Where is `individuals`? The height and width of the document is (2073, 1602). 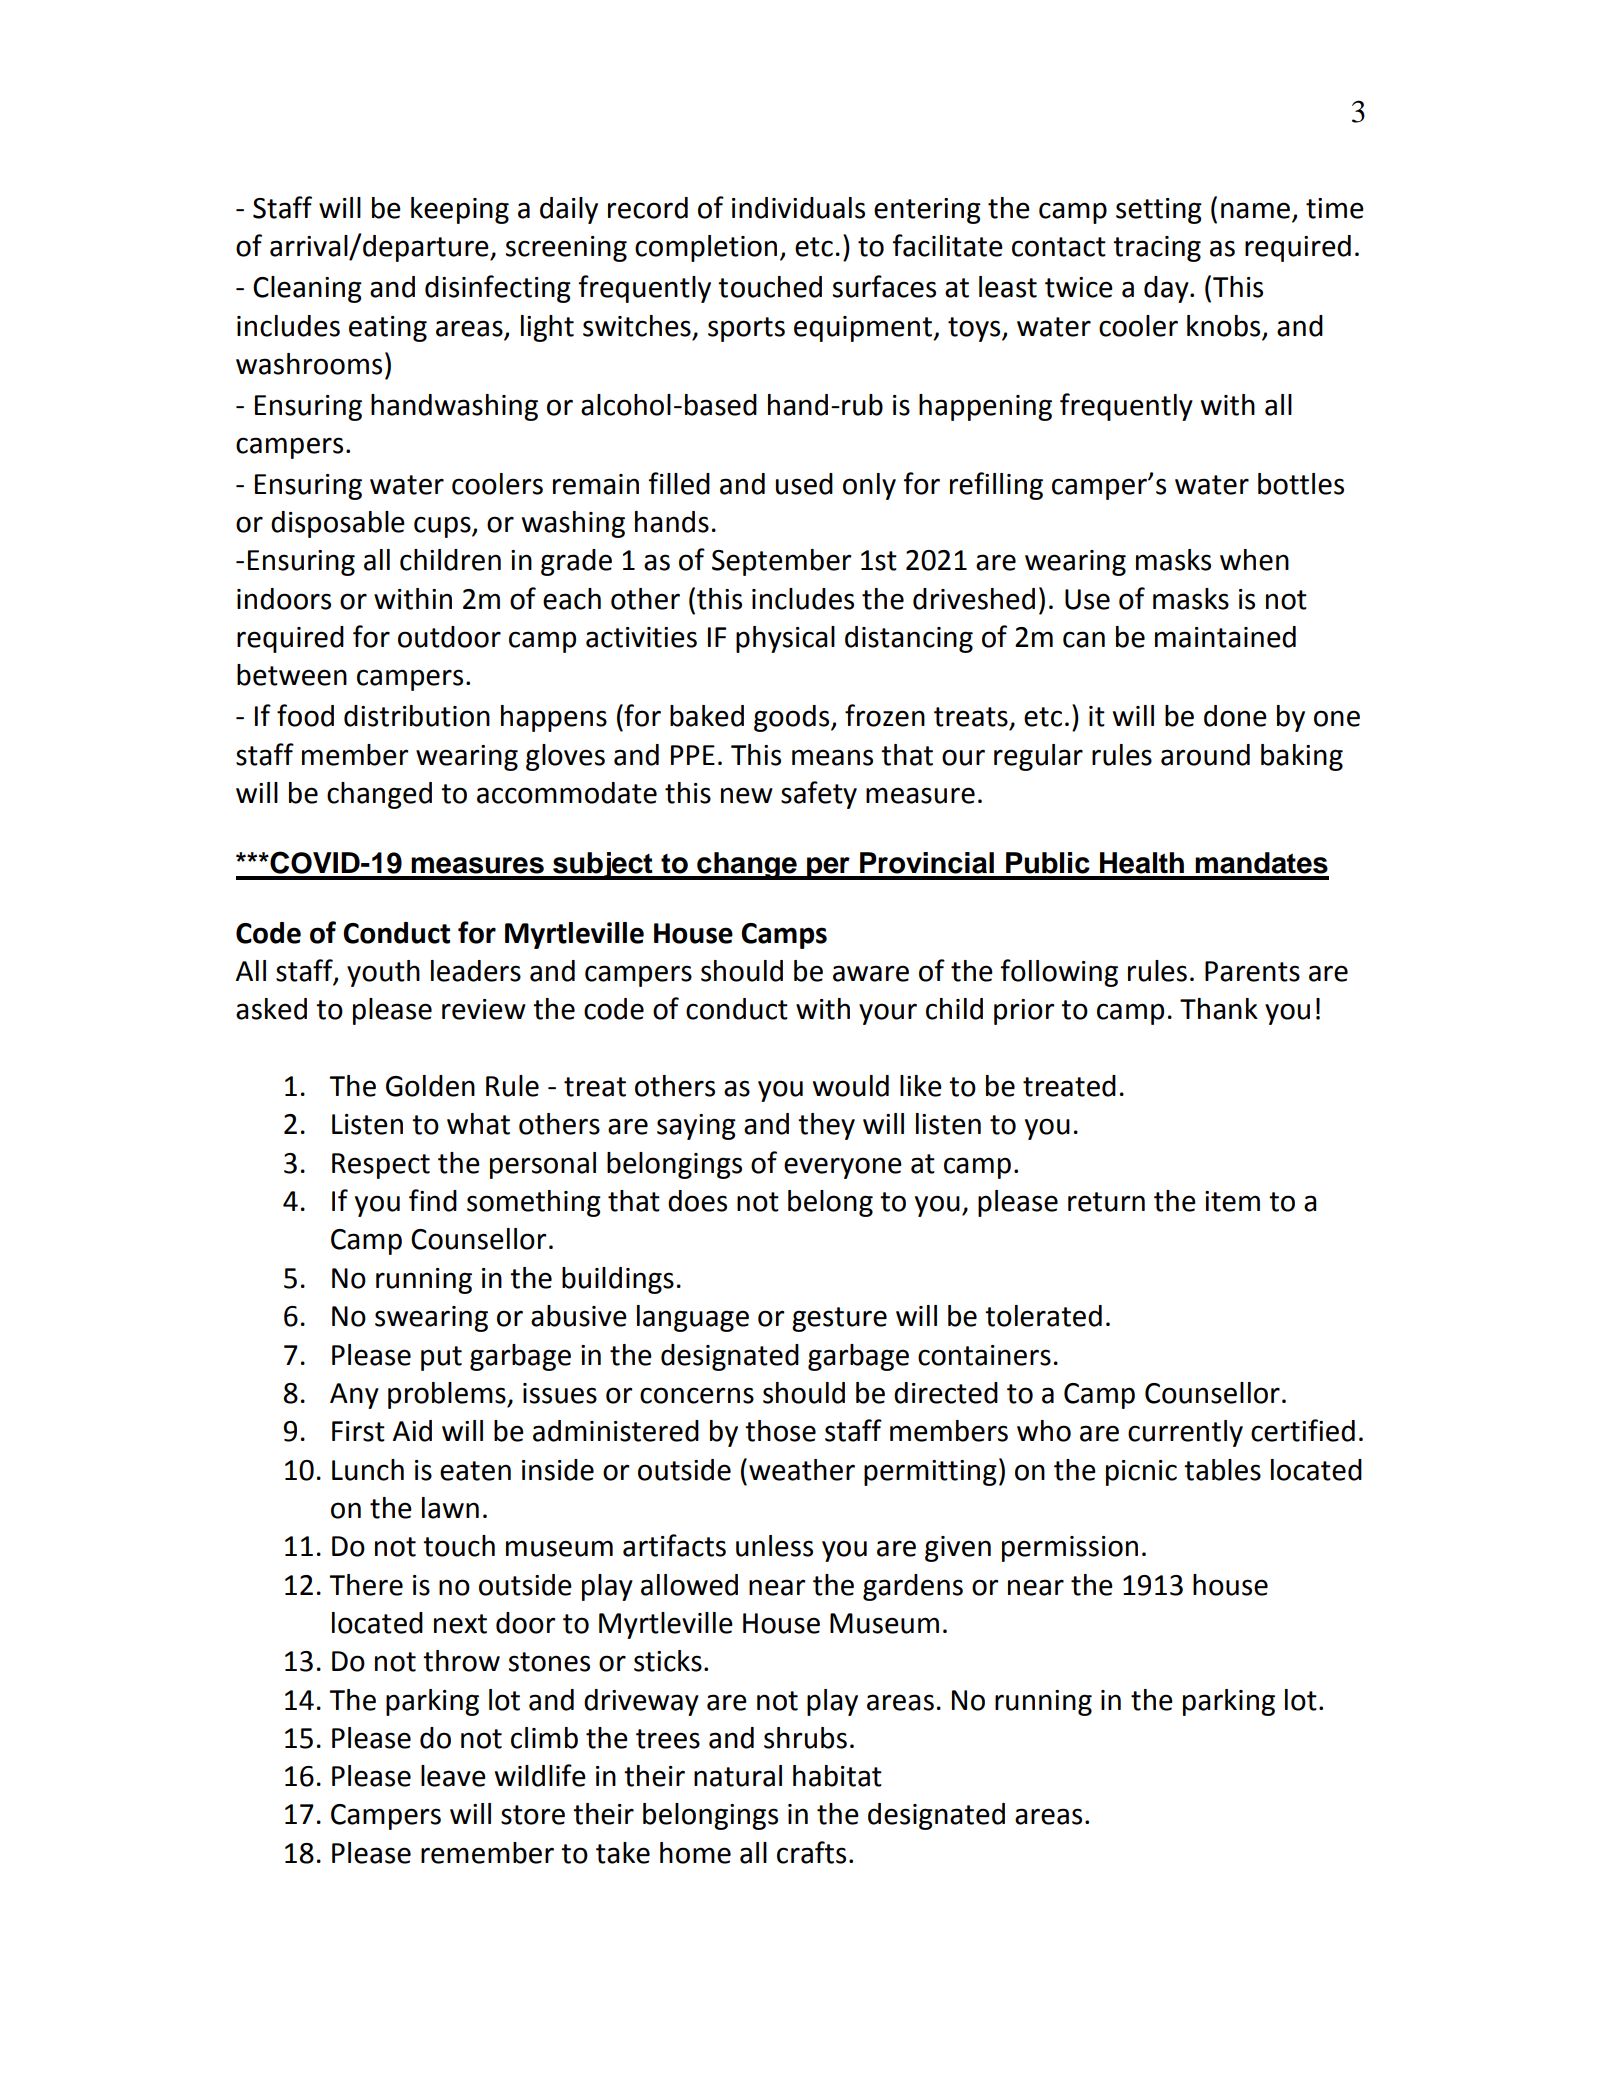 individuals is located at coordinates (798, 208).
